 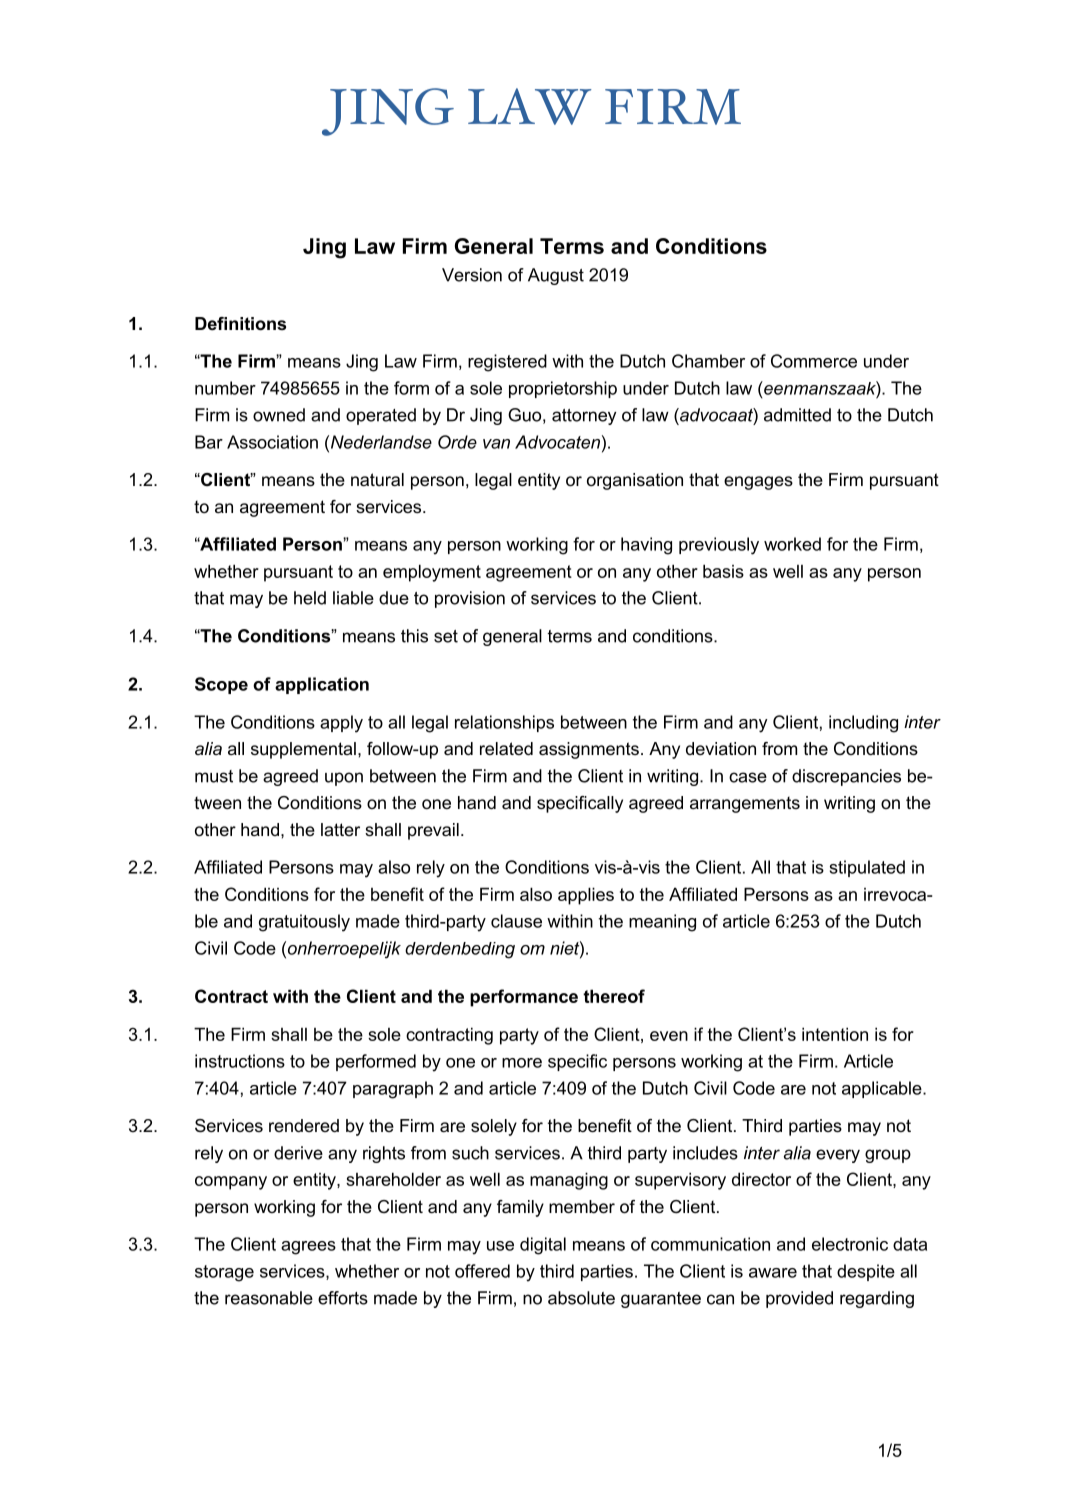 I want to click on agrees, so click(x=308, y=1248).
